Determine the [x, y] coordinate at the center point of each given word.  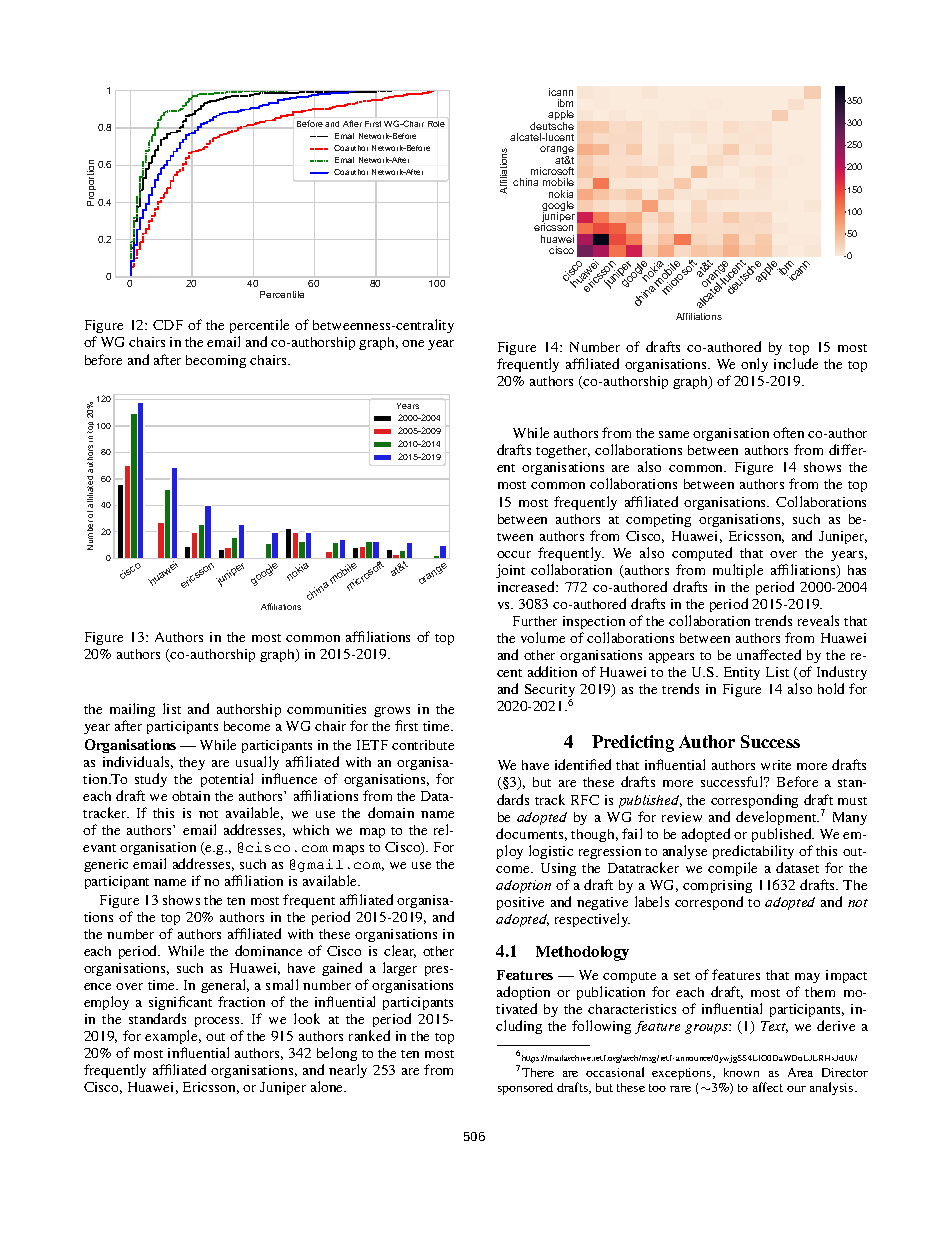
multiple [738, 571]
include [796, 363]
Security [550, 692]
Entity [742, 673]
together [563, 451]
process [219, 1022]
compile [732, 869]
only [754, 365]
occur [514, 554]
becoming [216, 361]
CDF [168, 325]
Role [436, 124]
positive [520, 903]
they [192, 763]
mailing [132, 710]
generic [106, 865]
